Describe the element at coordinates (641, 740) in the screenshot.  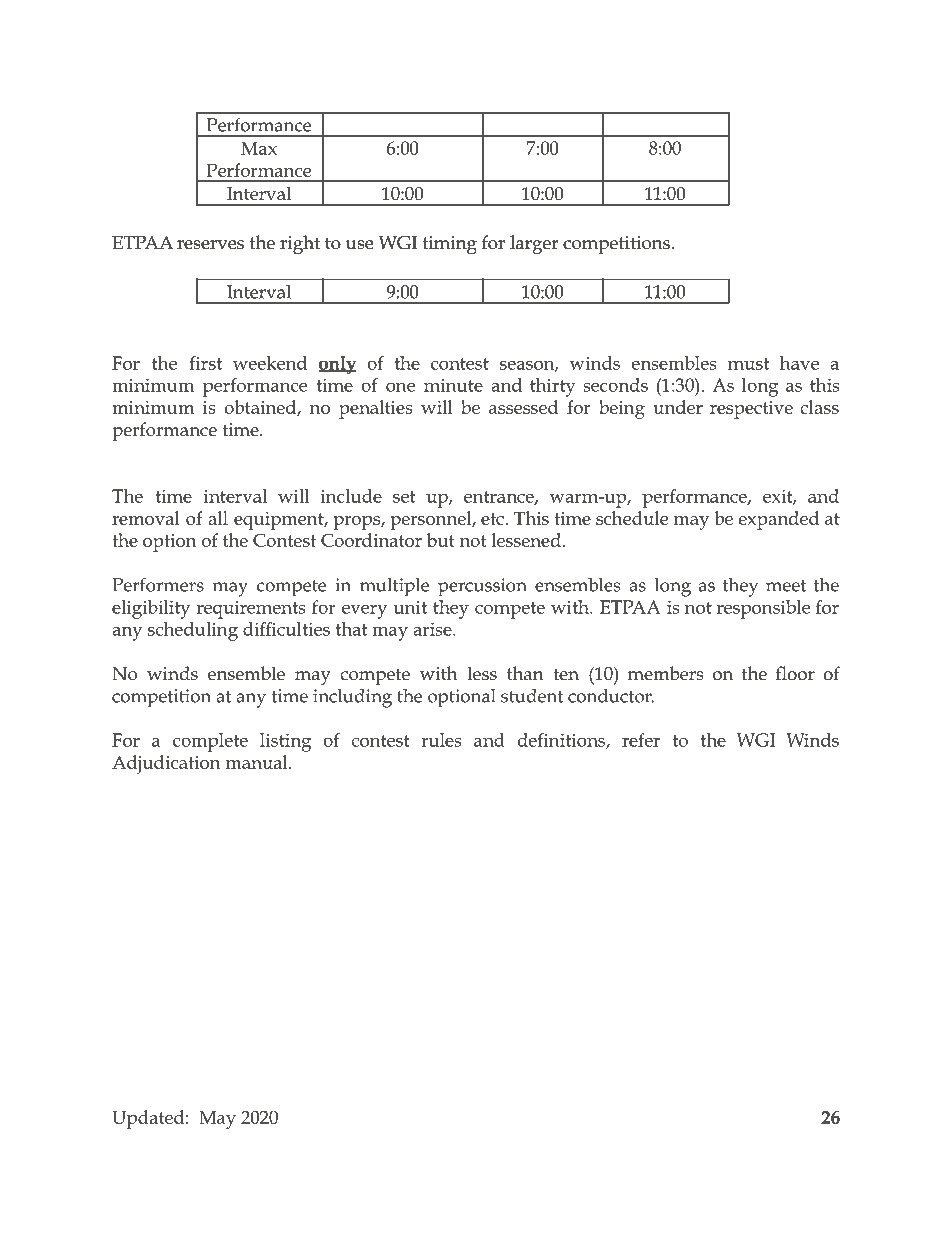
I see `refer` at that location.
